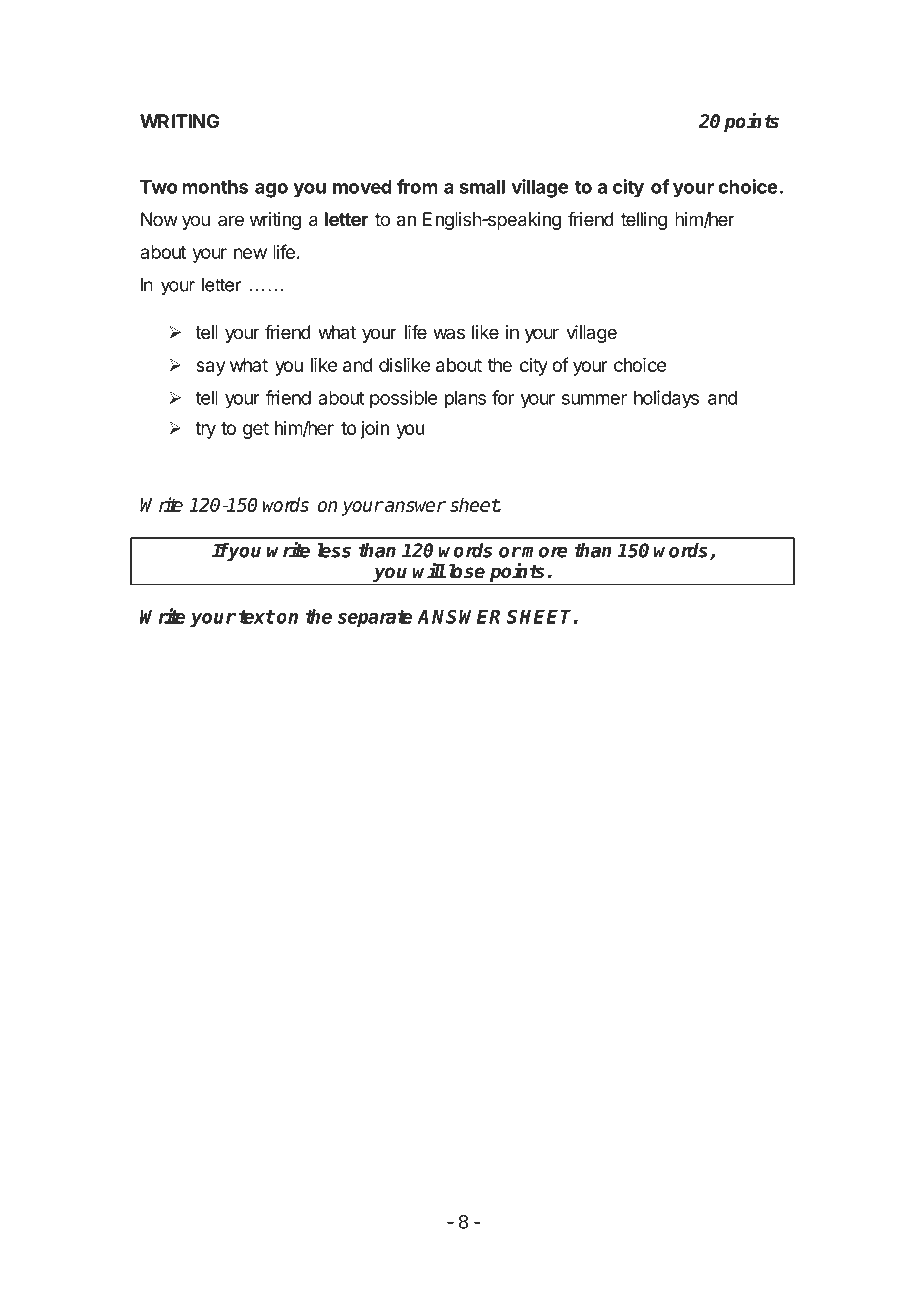 The image size is (924, 1308). I want to click on separate, so click(375, 619).
